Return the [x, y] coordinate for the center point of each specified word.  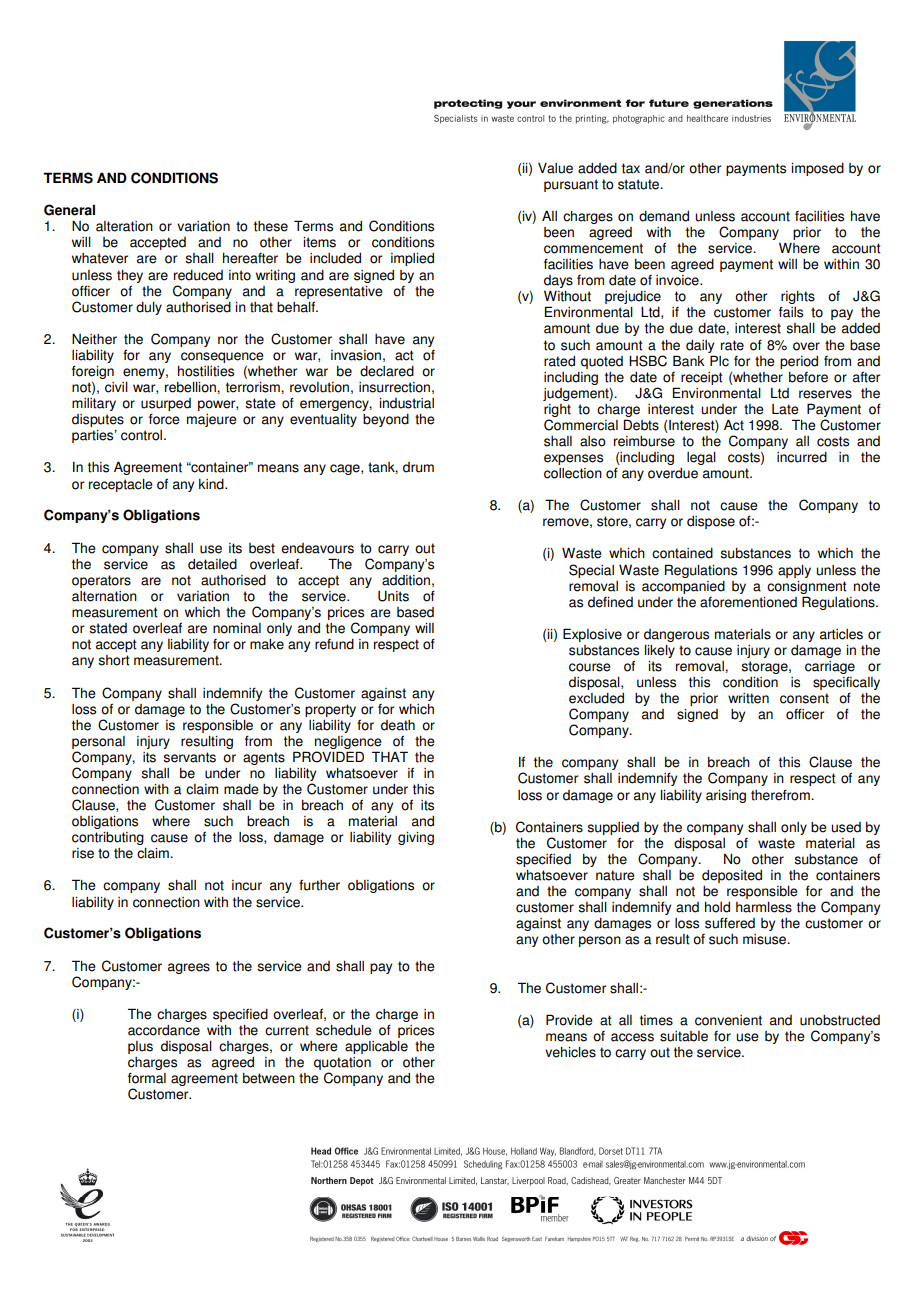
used [846, 827]
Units [393, 596]
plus [140, 1047]
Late [785, 409]
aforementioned [748, 602]
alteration [124, 226]
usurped [166, 406]
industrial [406, 403]
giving [416, 838]
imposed [817, 169]
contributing [108, 838]
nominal [237, 628]
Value [555, 168]
